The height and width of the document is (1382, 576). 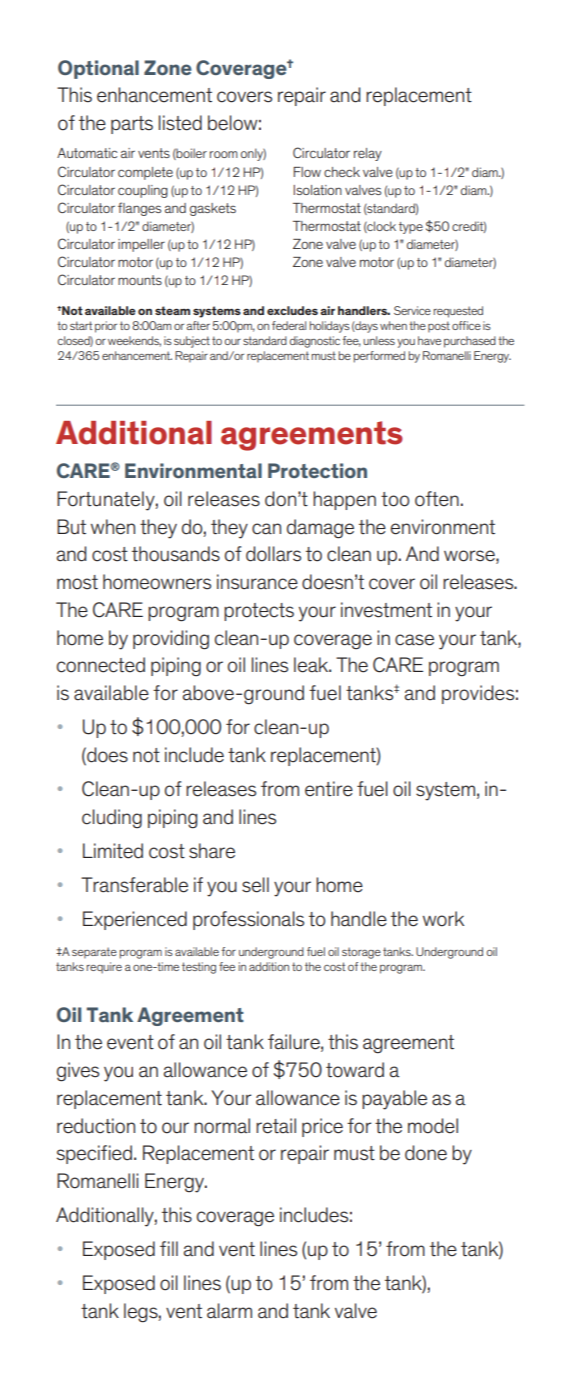 I want to click on gives, so click(x=78, y=1072).
